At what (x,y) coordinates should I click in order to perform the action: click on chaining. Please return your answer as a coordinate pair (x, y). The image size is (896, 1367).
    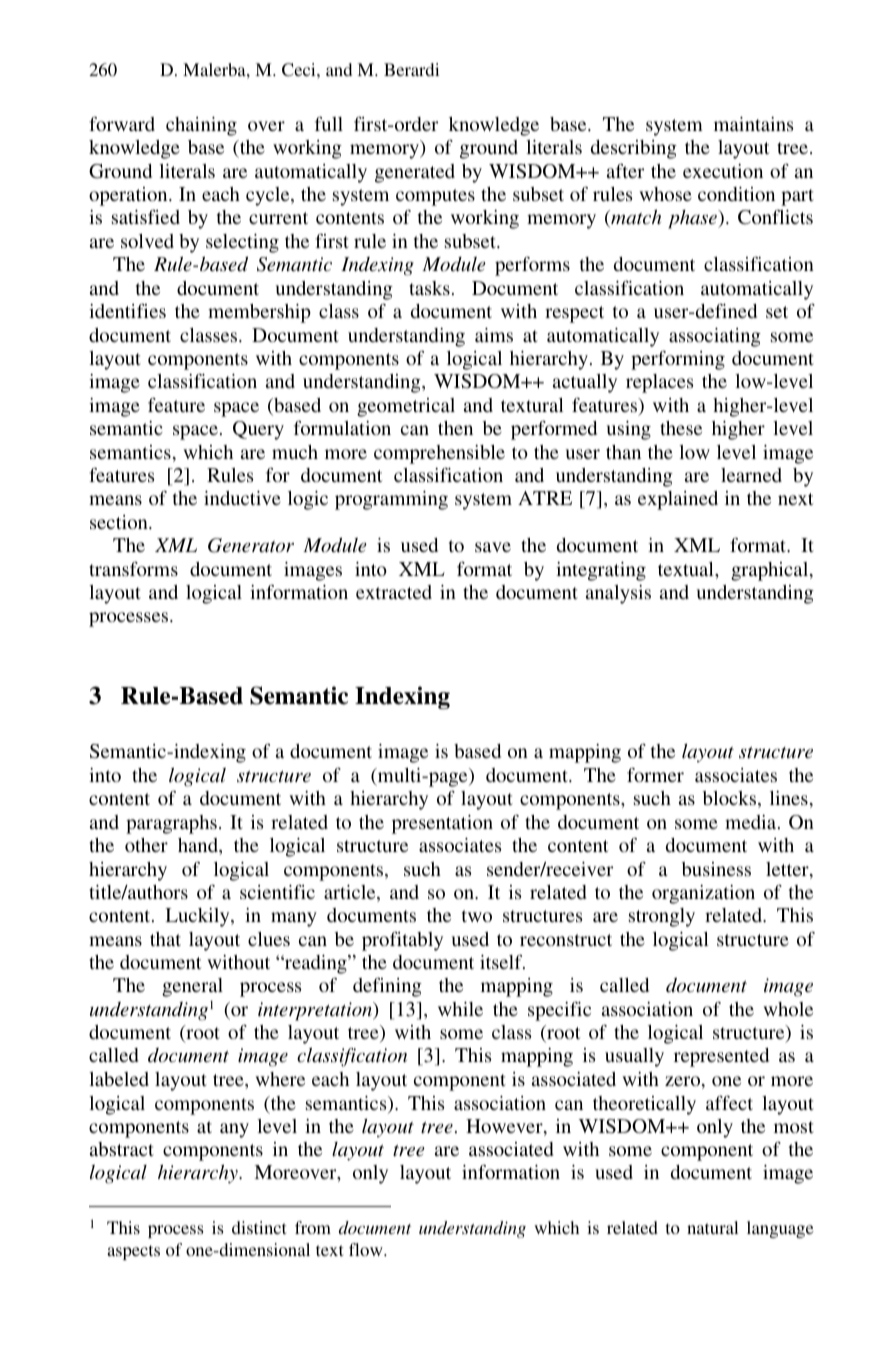
    Looking at the image, I should click on (201, 126).
